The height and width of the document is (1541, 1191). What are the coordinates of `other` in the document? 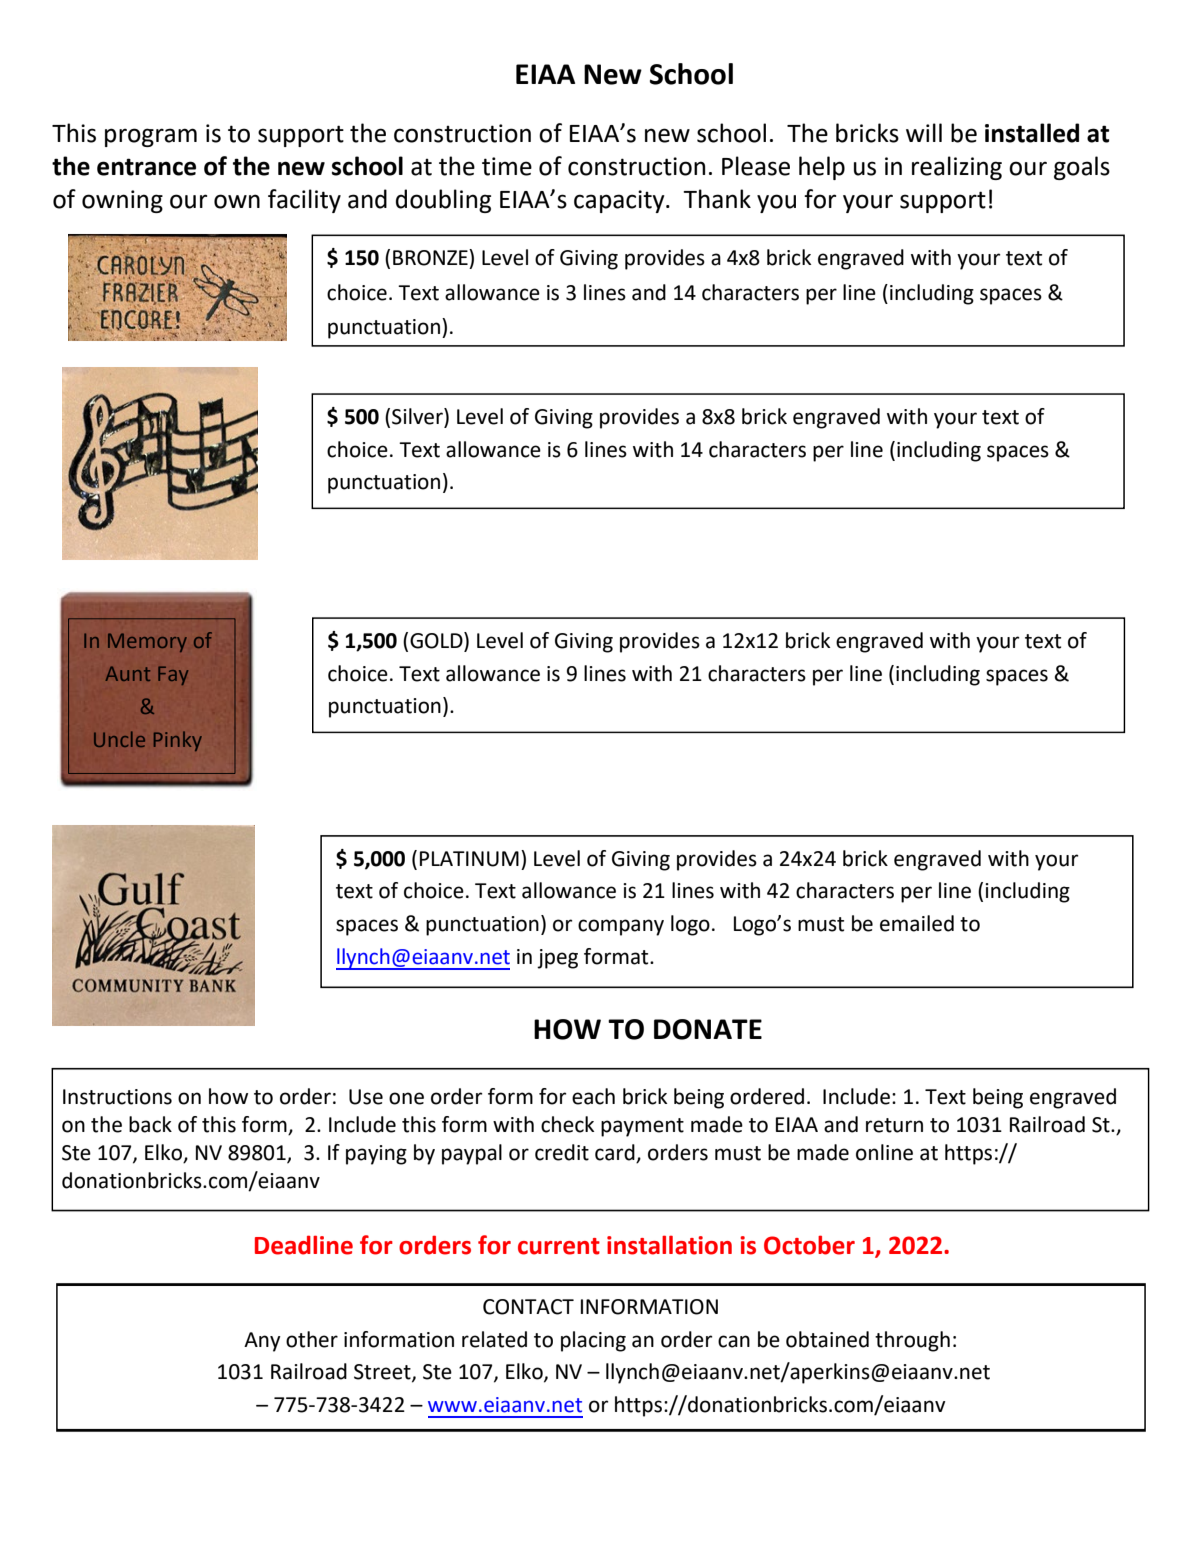 It's located at (312, 1339).
